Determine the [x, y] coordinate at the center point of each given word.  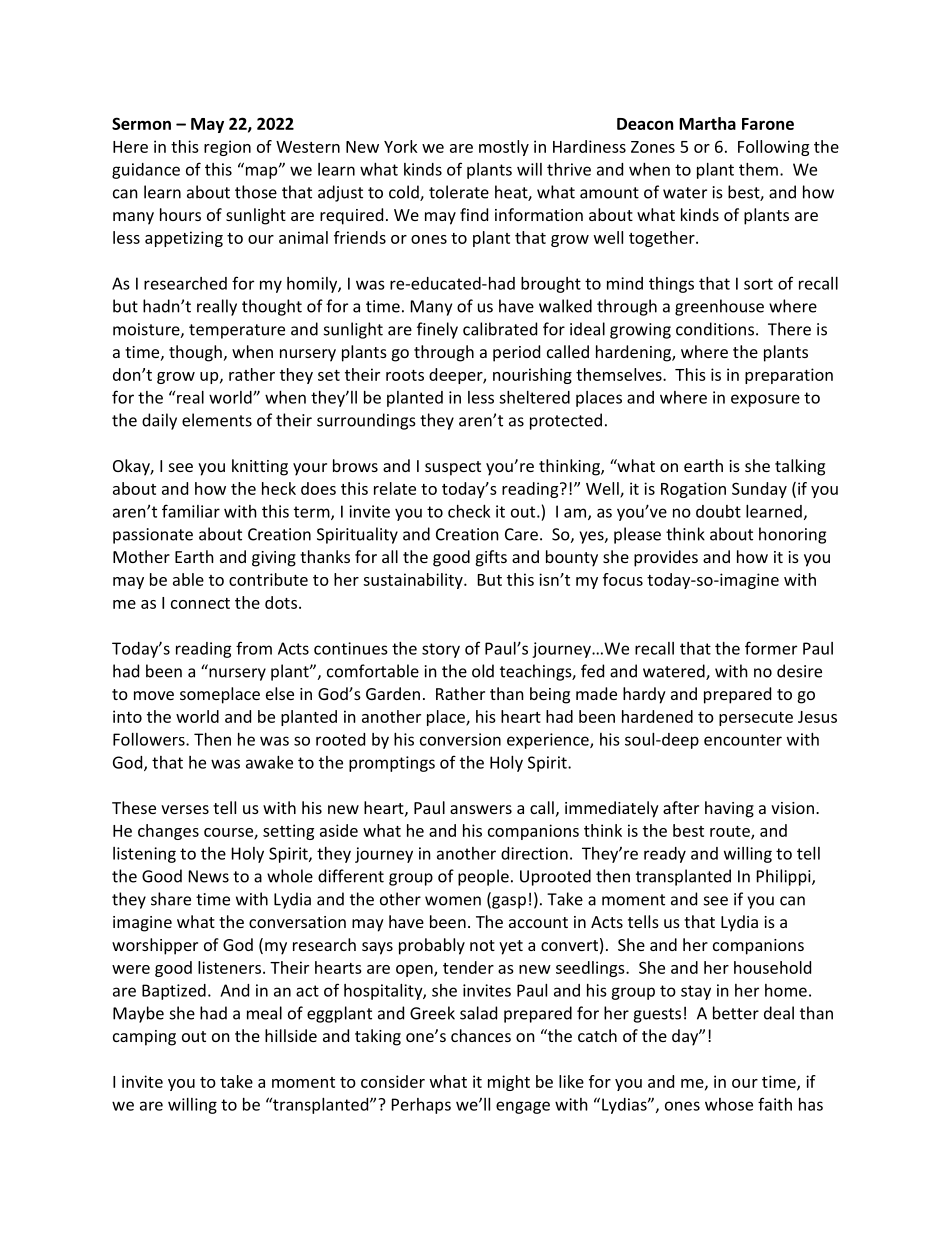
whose [729, 1104]
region [227, 148]
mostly [504, 148]
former [771, 648]
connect [200, 603]
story [441, 650]
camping [144, 1038]
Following [773, 148]
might [509, 1083]
